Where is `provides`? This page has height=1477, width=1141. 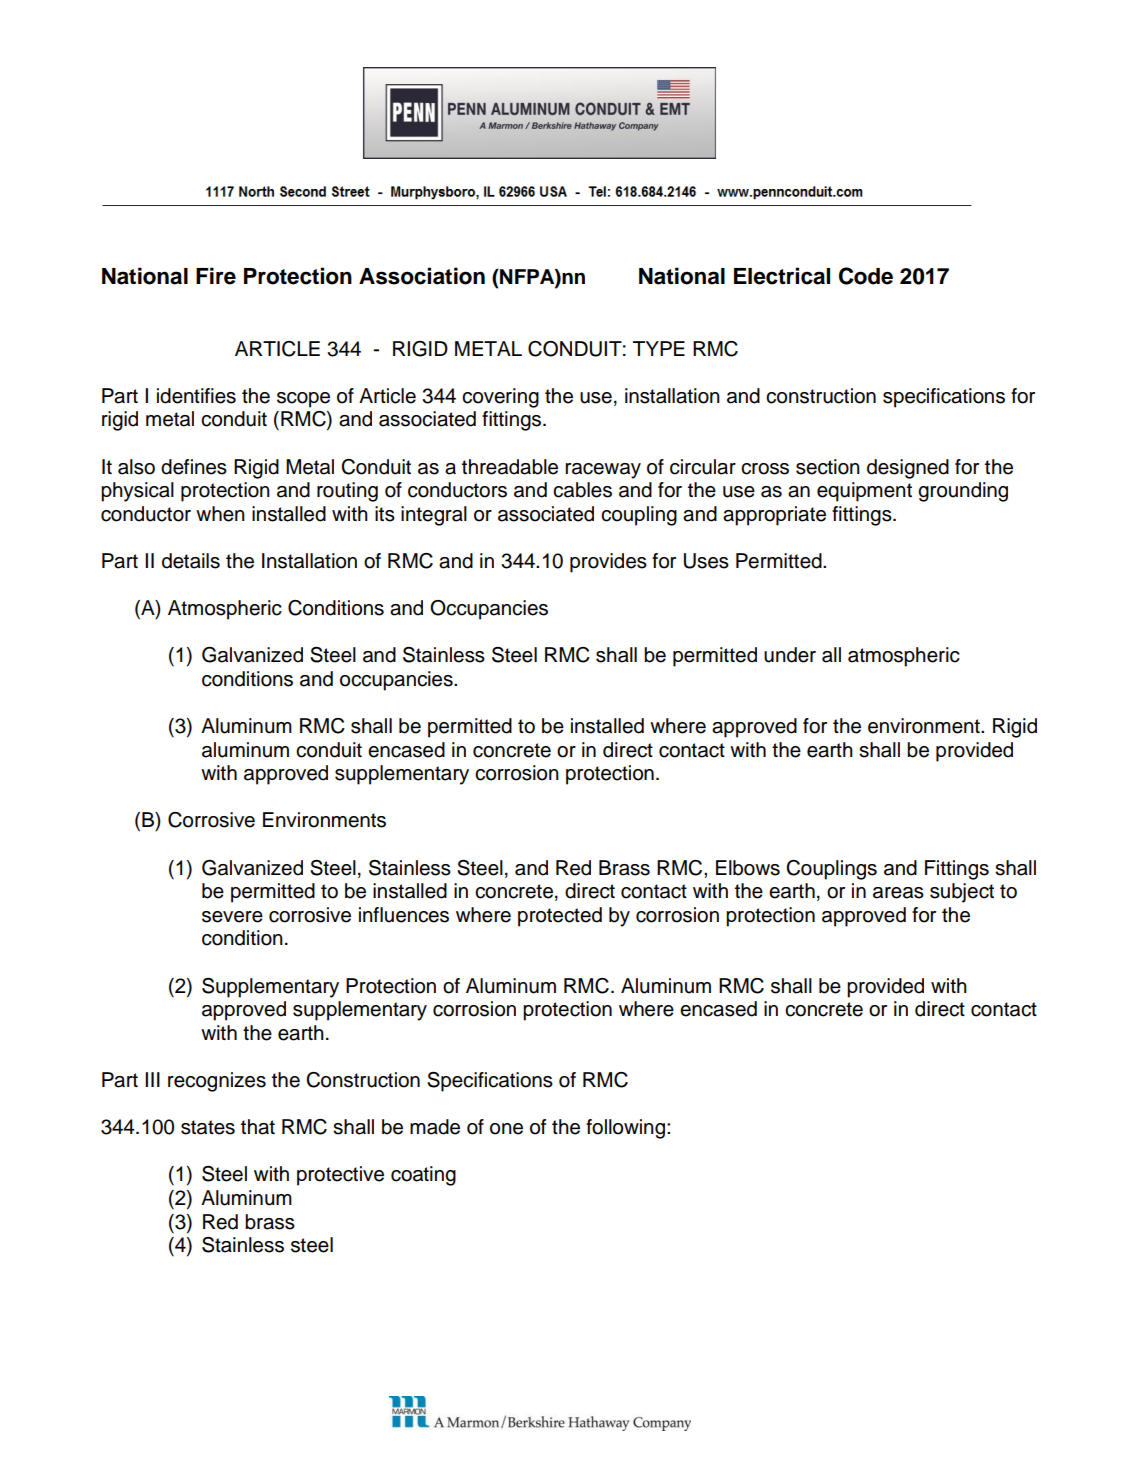
provides is located at coordinates (608, 563).
